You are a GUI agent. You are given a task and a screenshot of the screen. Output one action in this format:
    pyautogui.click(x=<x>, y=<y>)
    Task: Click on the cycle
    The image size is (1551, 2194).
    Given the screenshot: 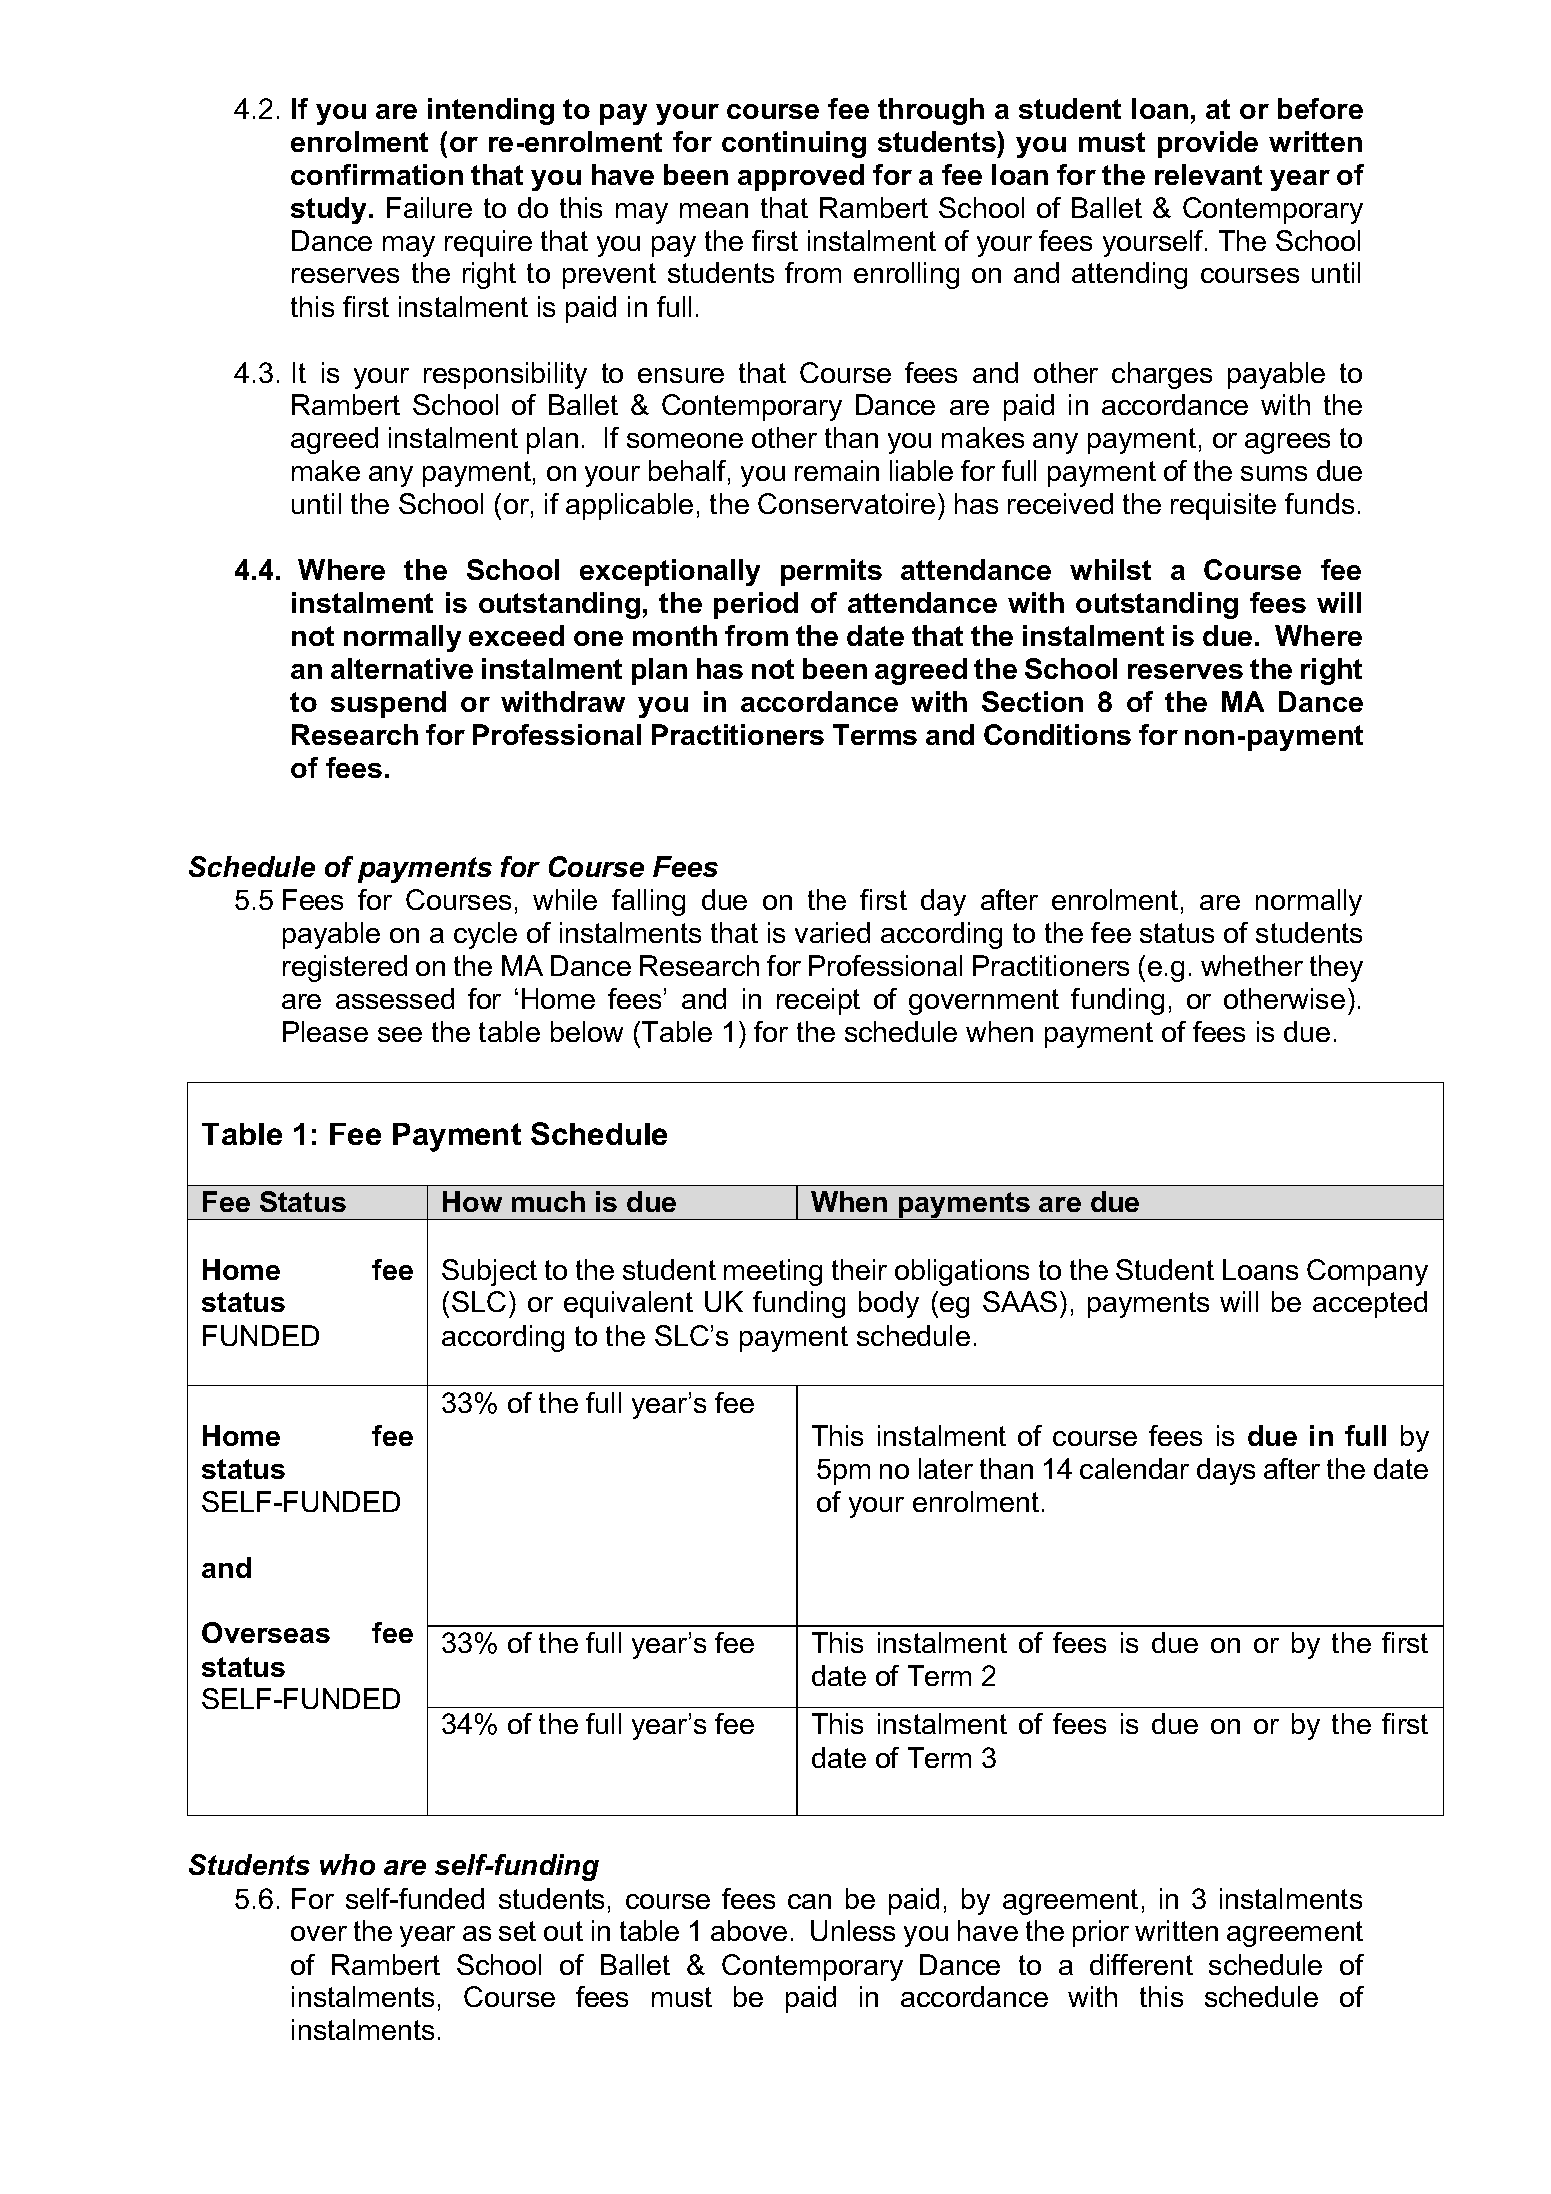 What is the action you would take?
    pyautogui.click(x=485, y=935)
